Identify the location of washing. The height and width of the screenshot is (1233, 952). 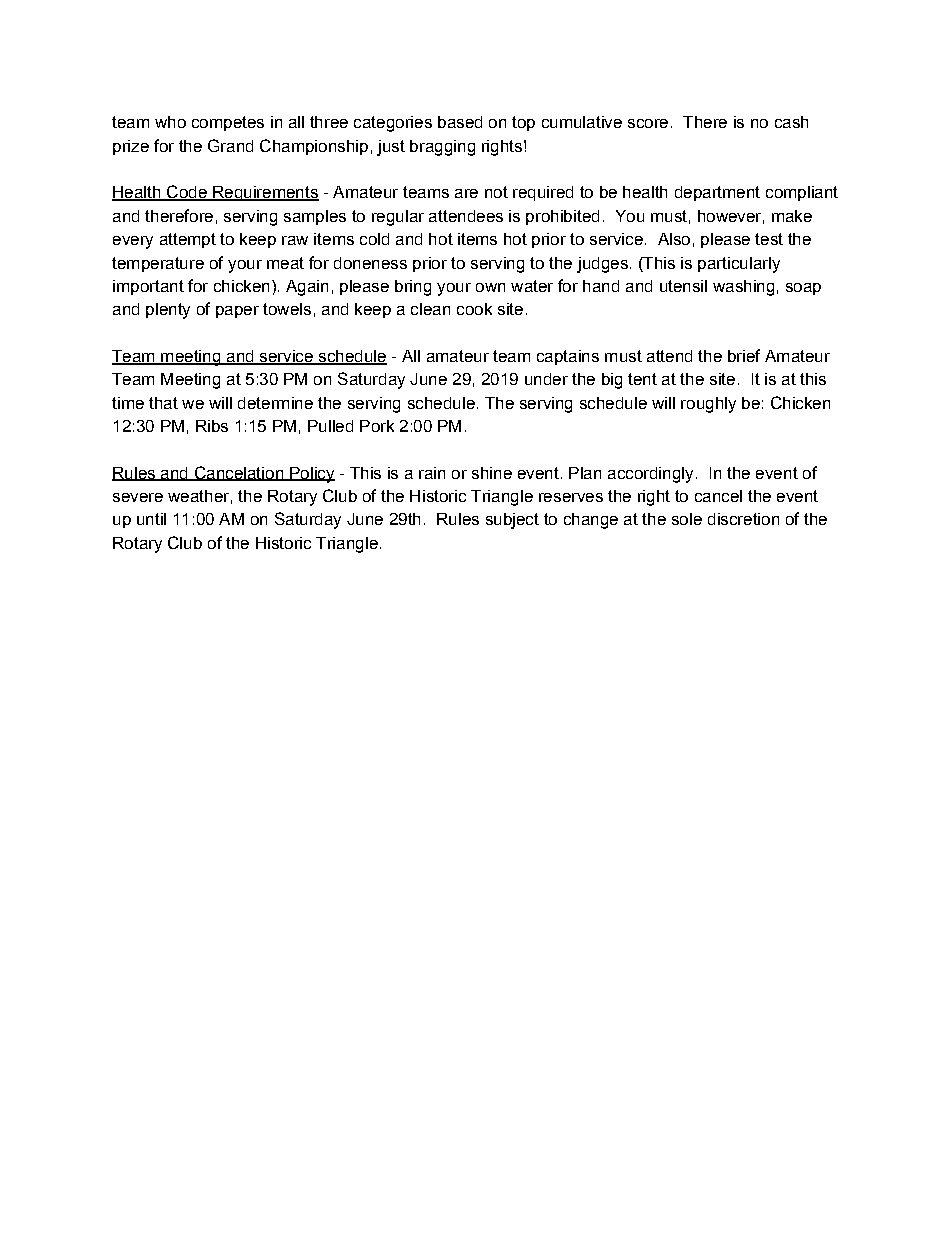
(743, 288).
